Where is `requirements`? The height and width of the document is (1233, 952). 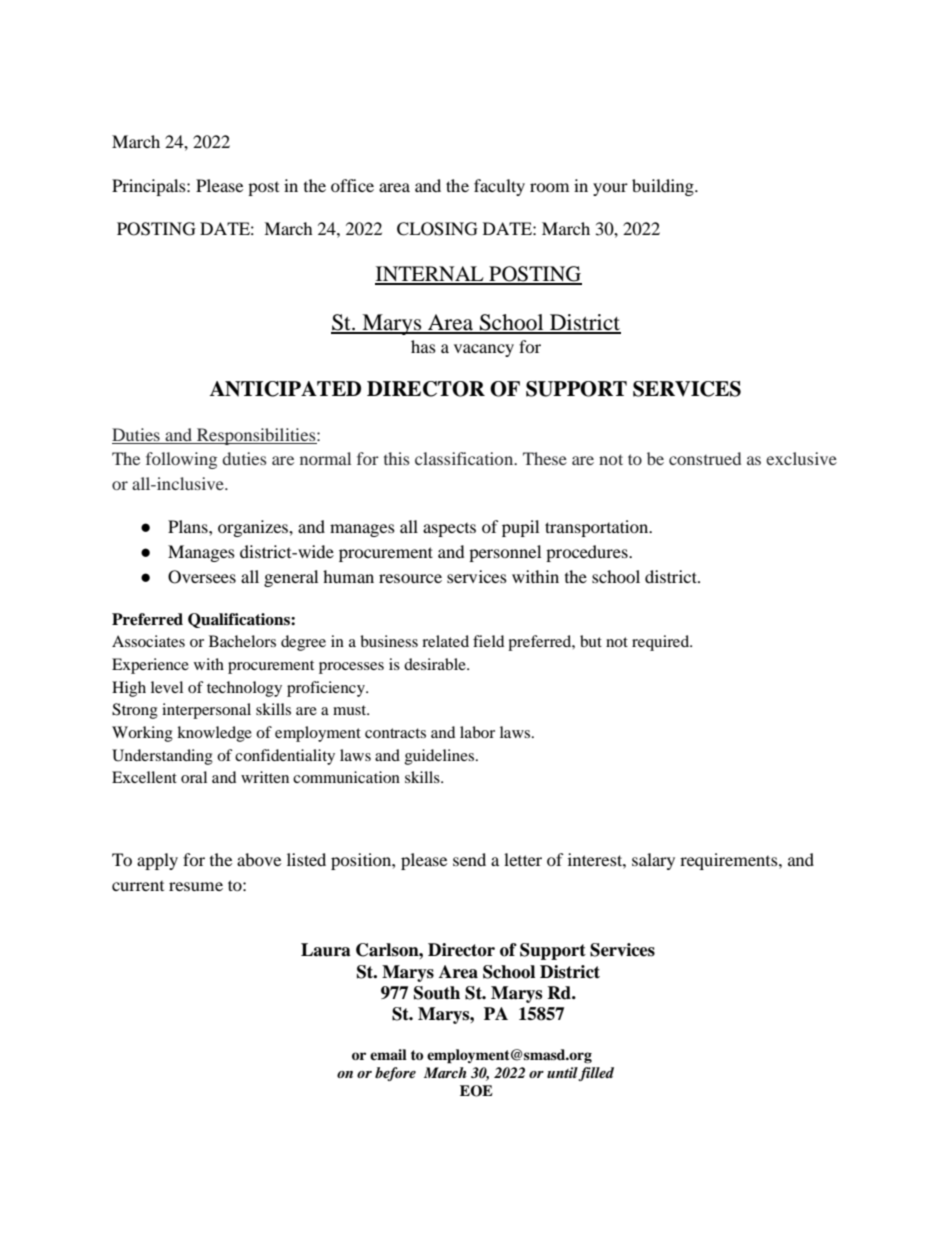
requirements is located at coordinates (730, 861).
